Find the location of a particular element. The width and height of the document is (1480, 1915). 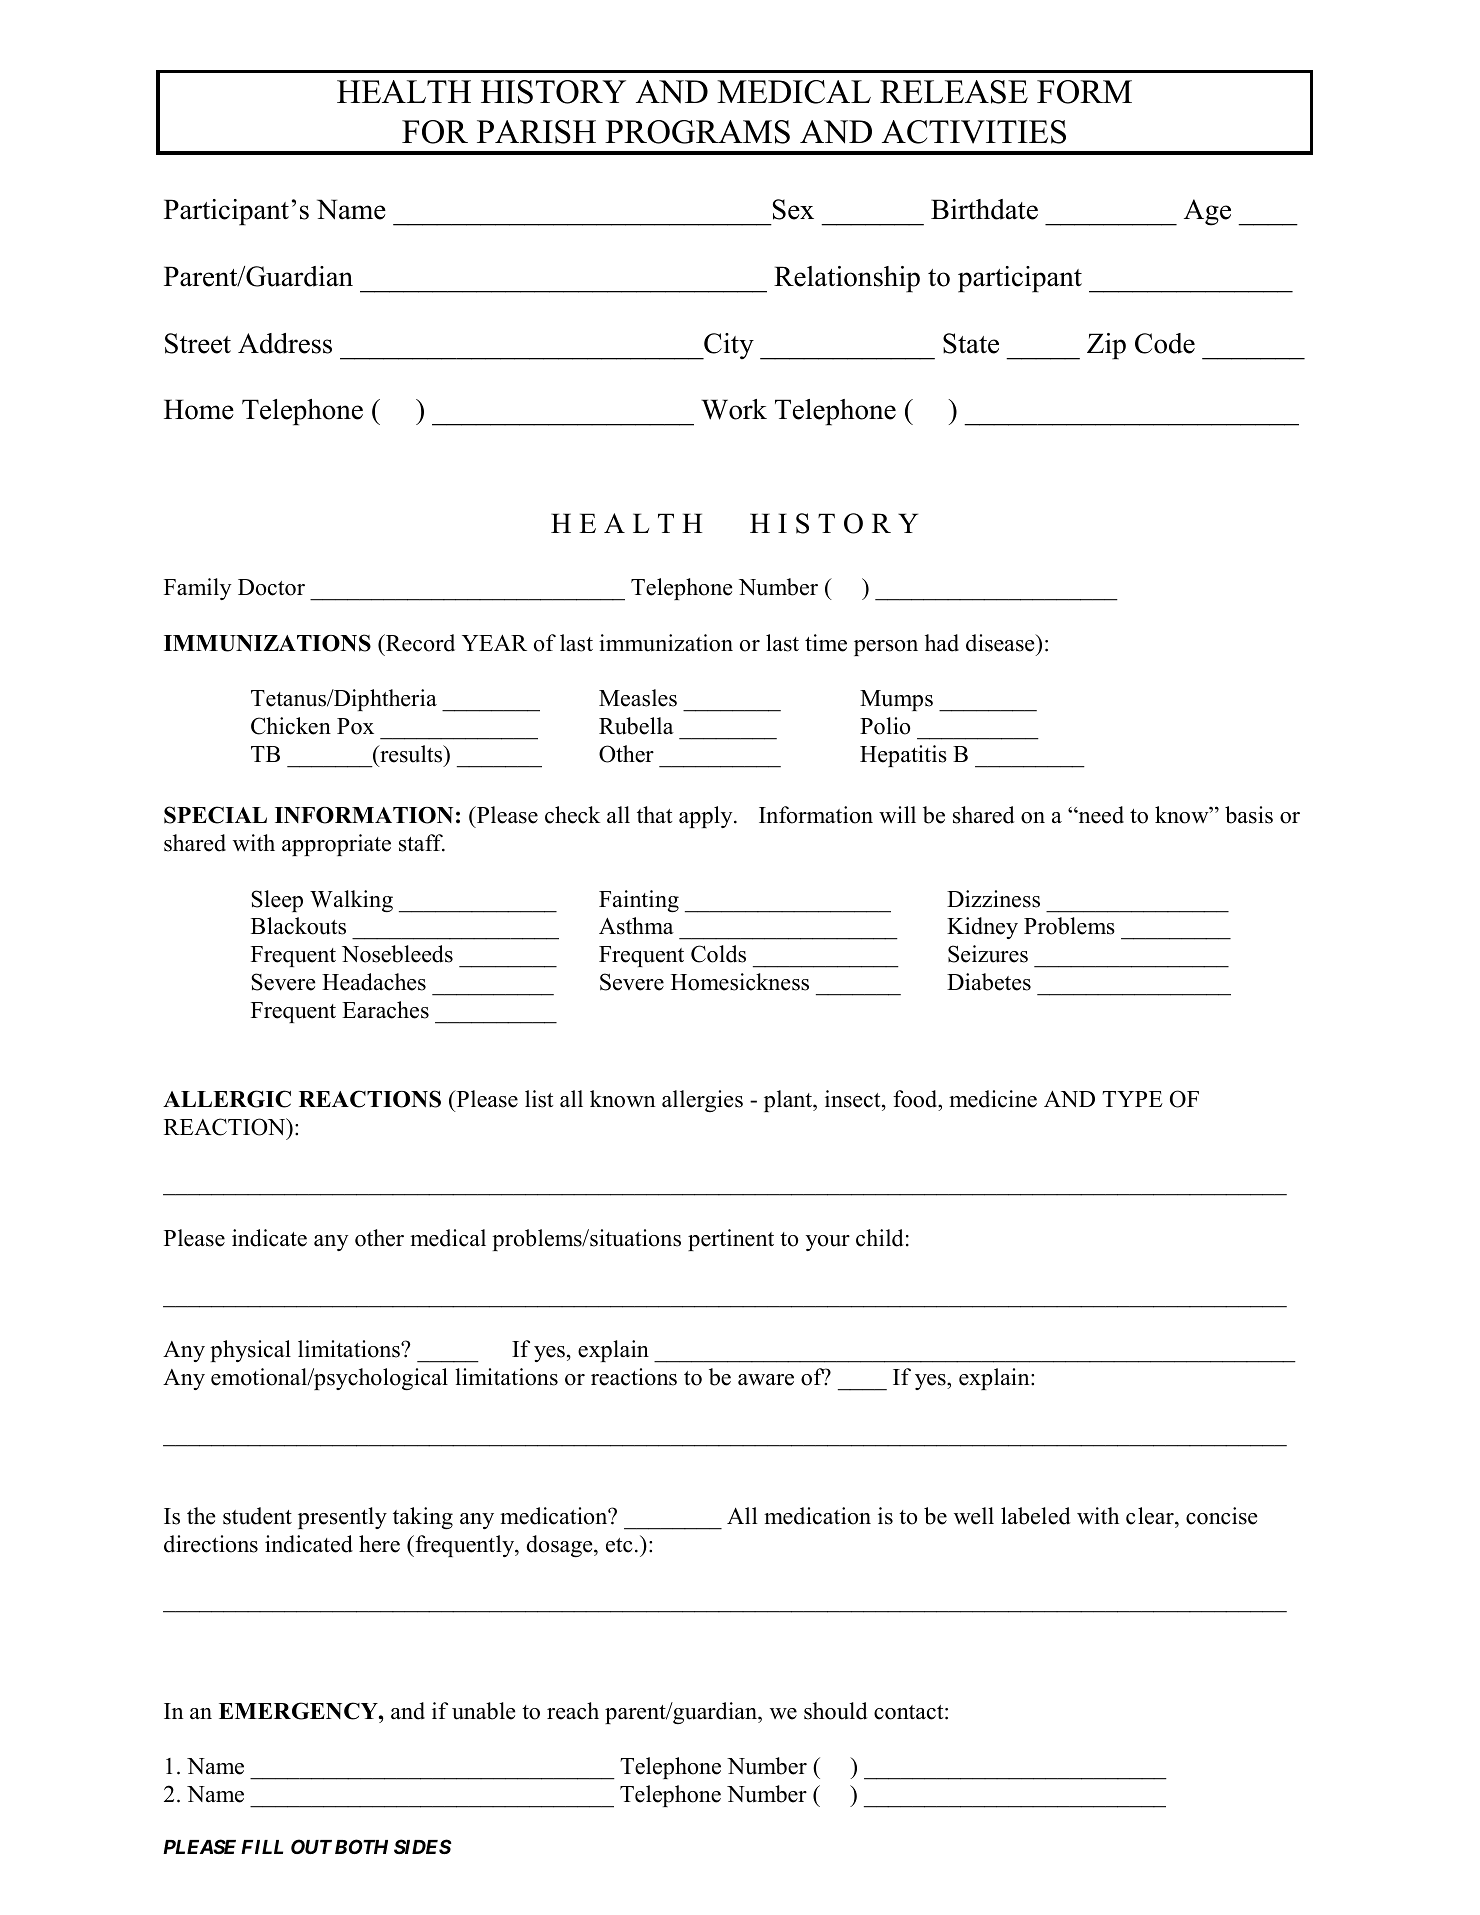

PROGRAMS is located at coordinates (697, 132).
